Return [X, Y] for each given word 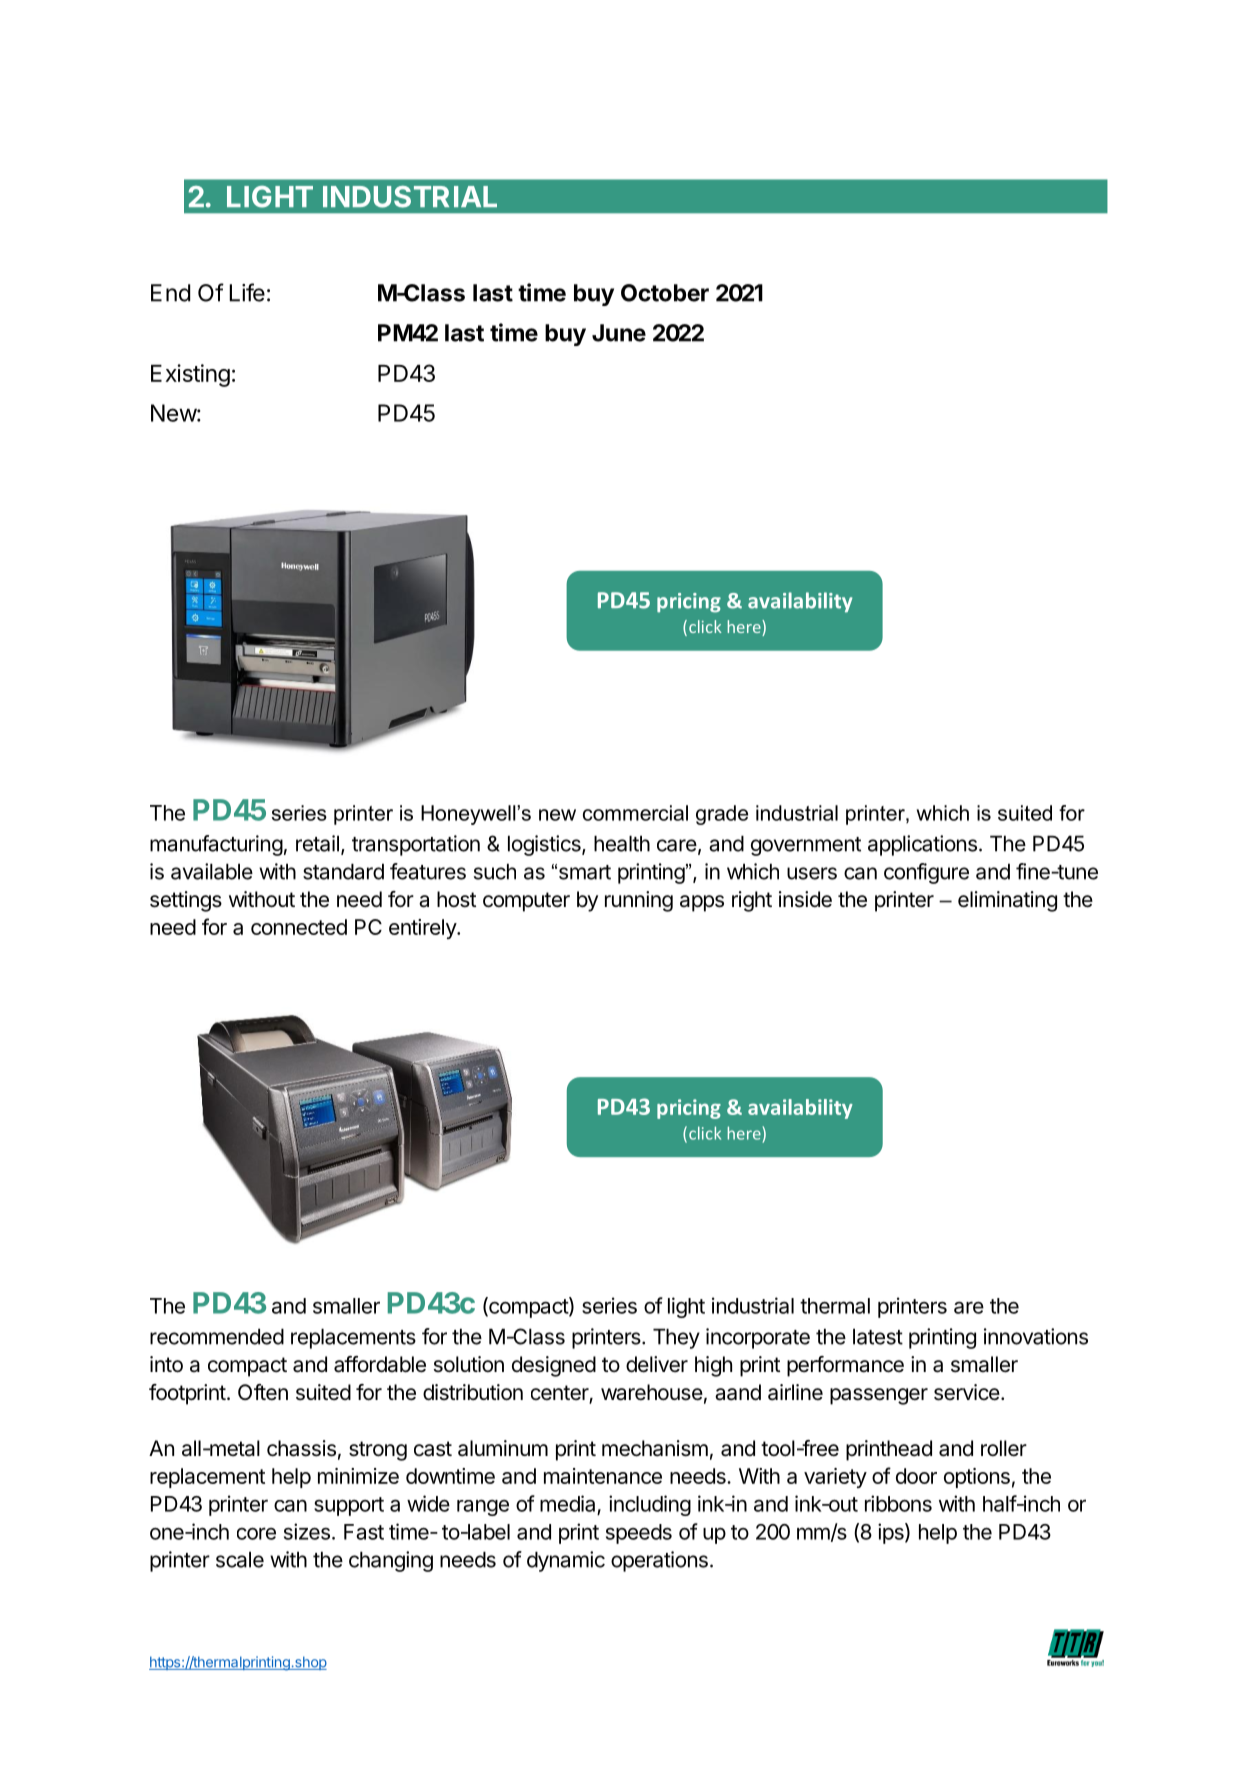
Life [247, 292]
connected [299, 927]
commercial [635, 813]
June [619, 333]
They [676, 1338]
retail [317, 843]
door [916, 1476]
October [665, 293]
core [256, 1533]
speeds [639, 1534]
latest [878, 1336]
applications [922, 845]
